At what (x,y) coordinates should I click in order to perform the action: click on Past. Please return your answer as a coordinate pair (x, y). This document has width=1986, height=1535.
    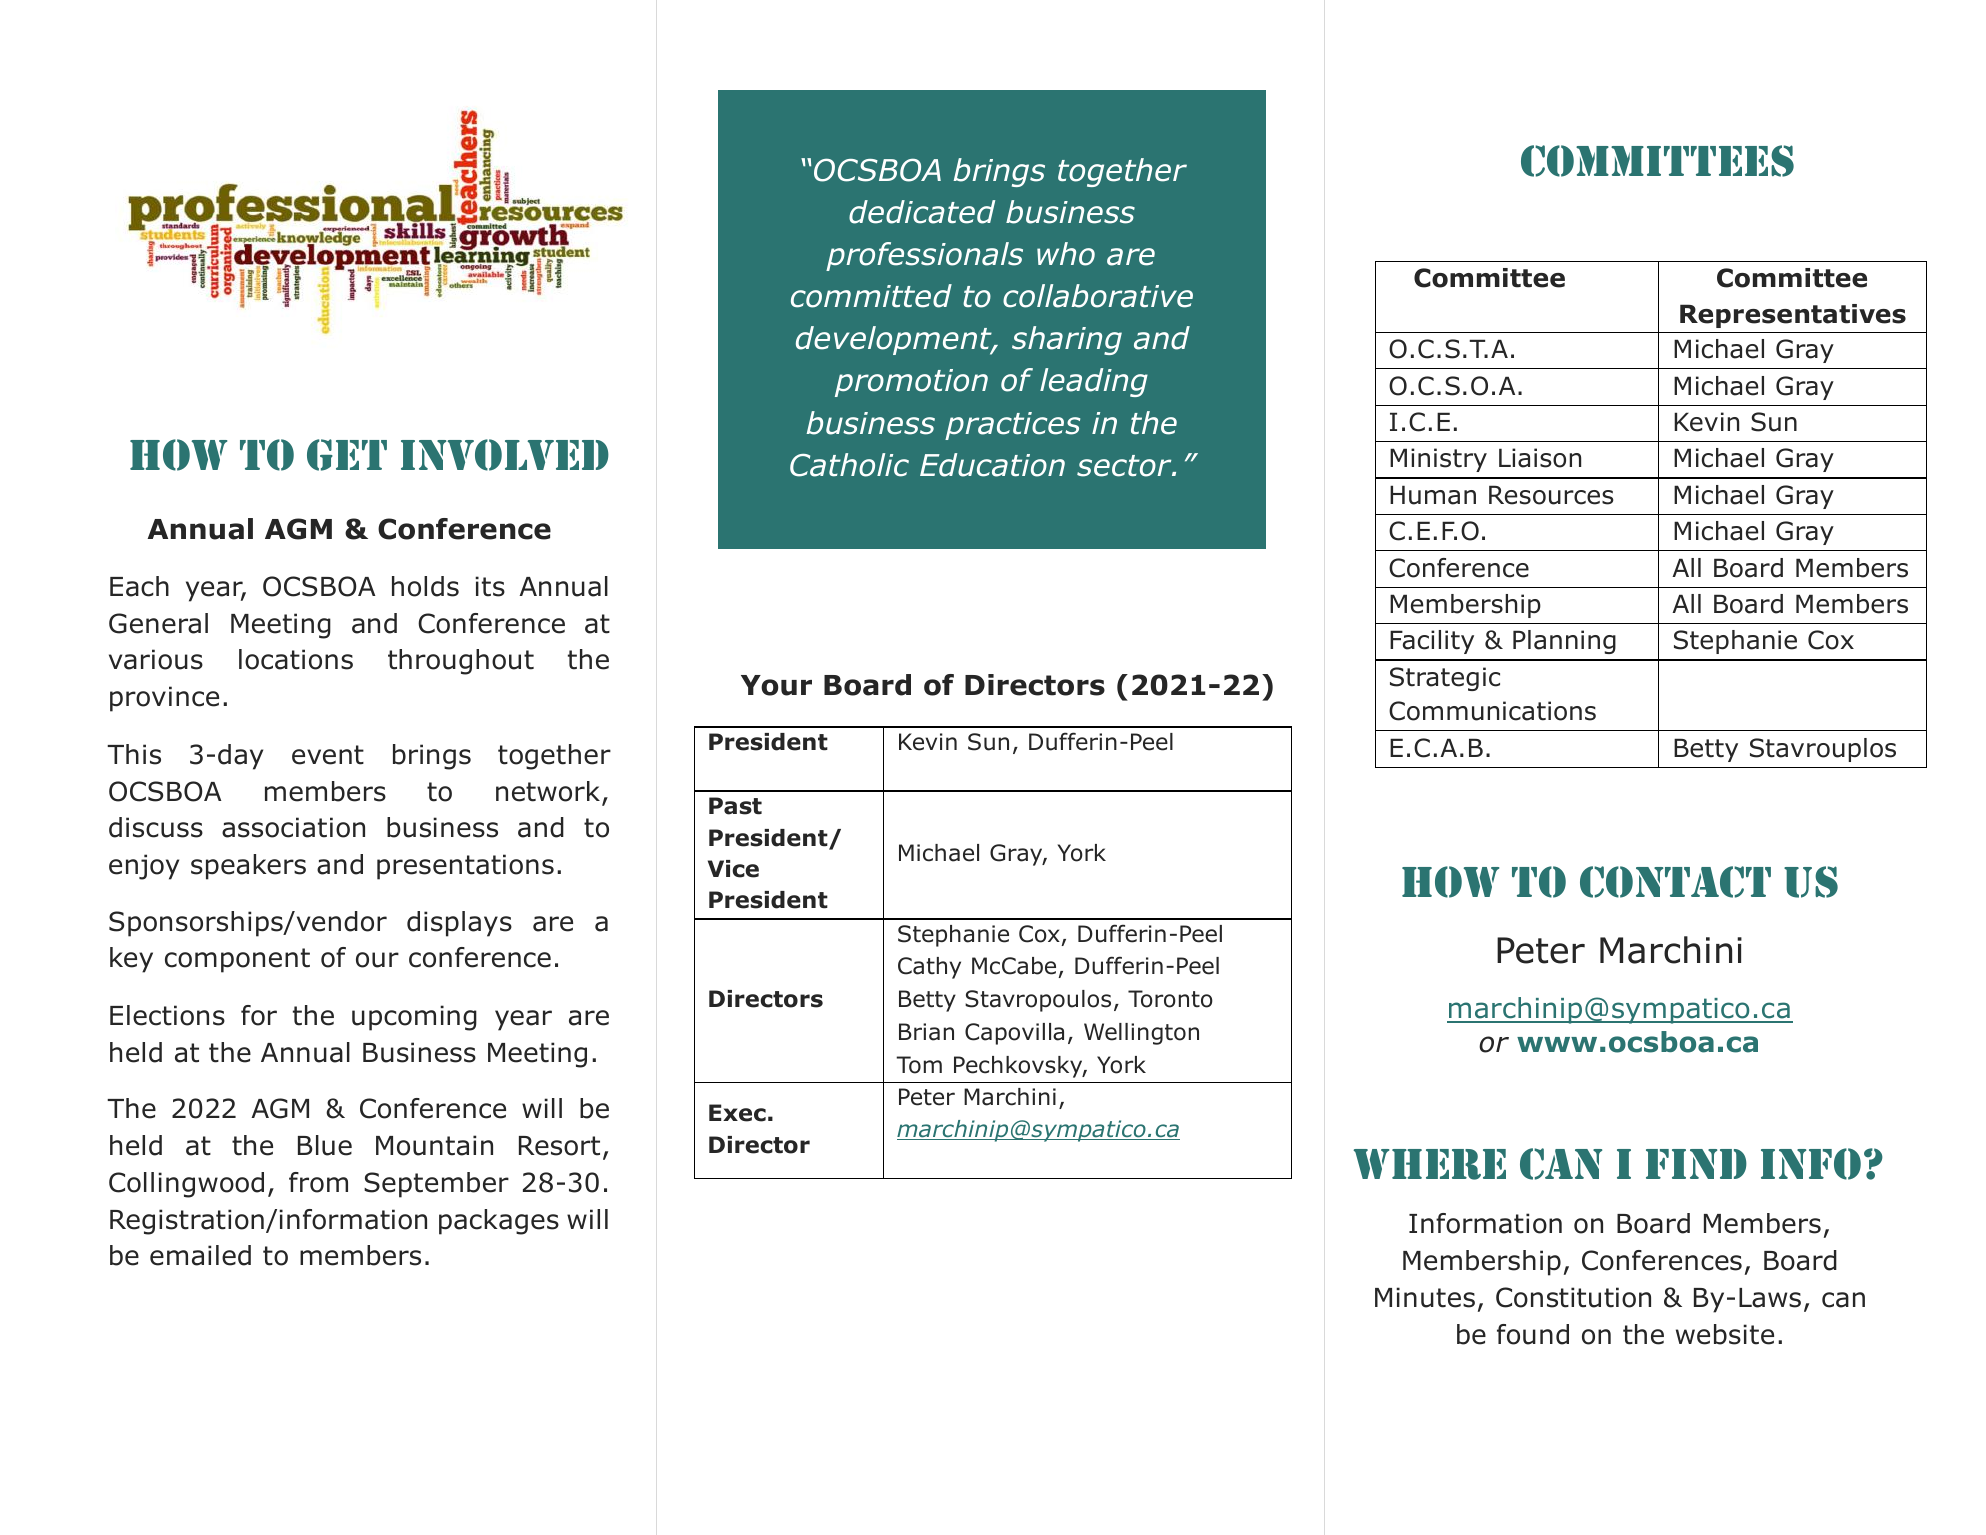
    Looking at the image, I should click on (735, 806).
